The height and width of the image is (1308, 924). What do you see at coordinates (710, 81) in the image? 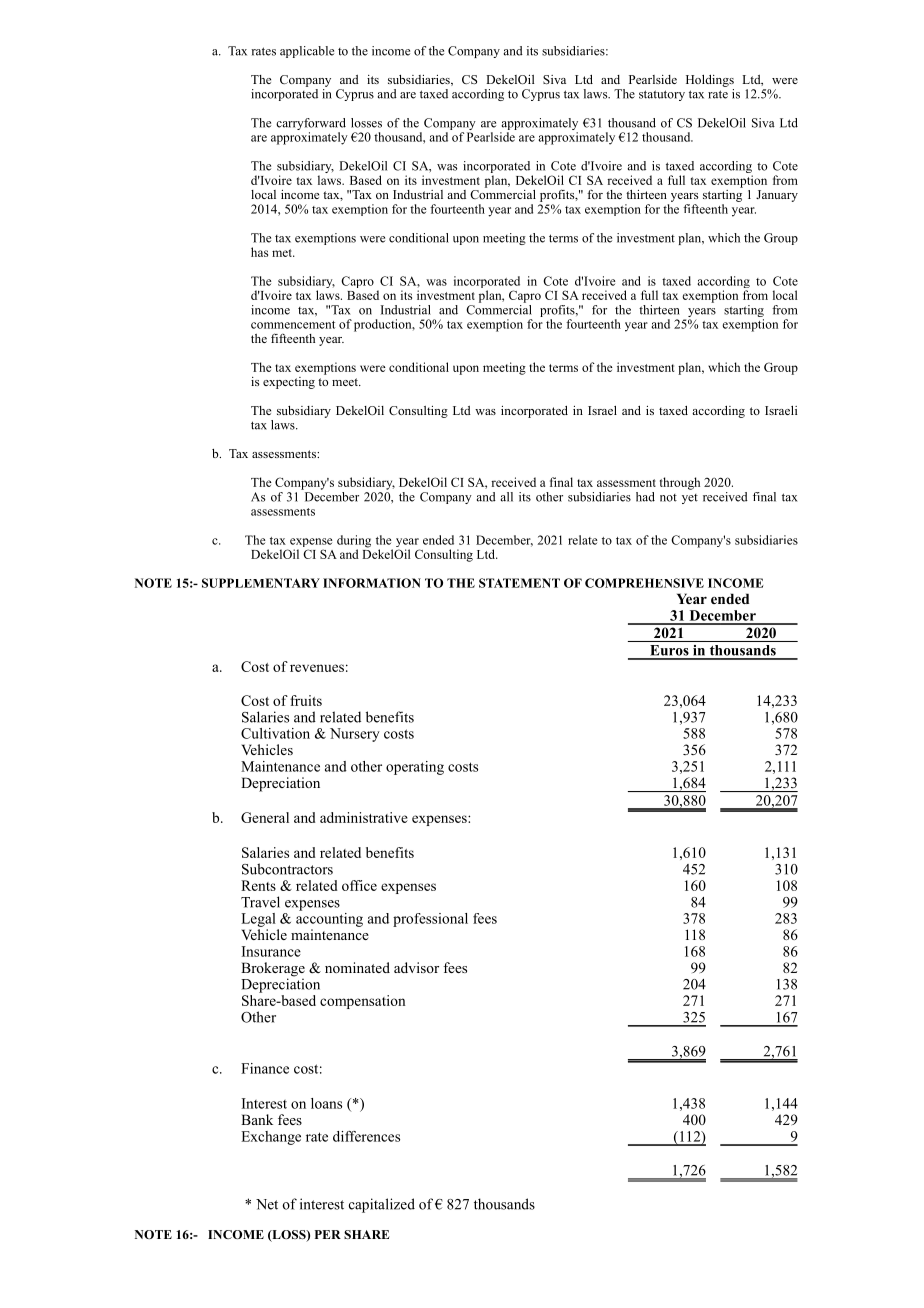
I see `Holdings` at bounding box center [710, 81].
